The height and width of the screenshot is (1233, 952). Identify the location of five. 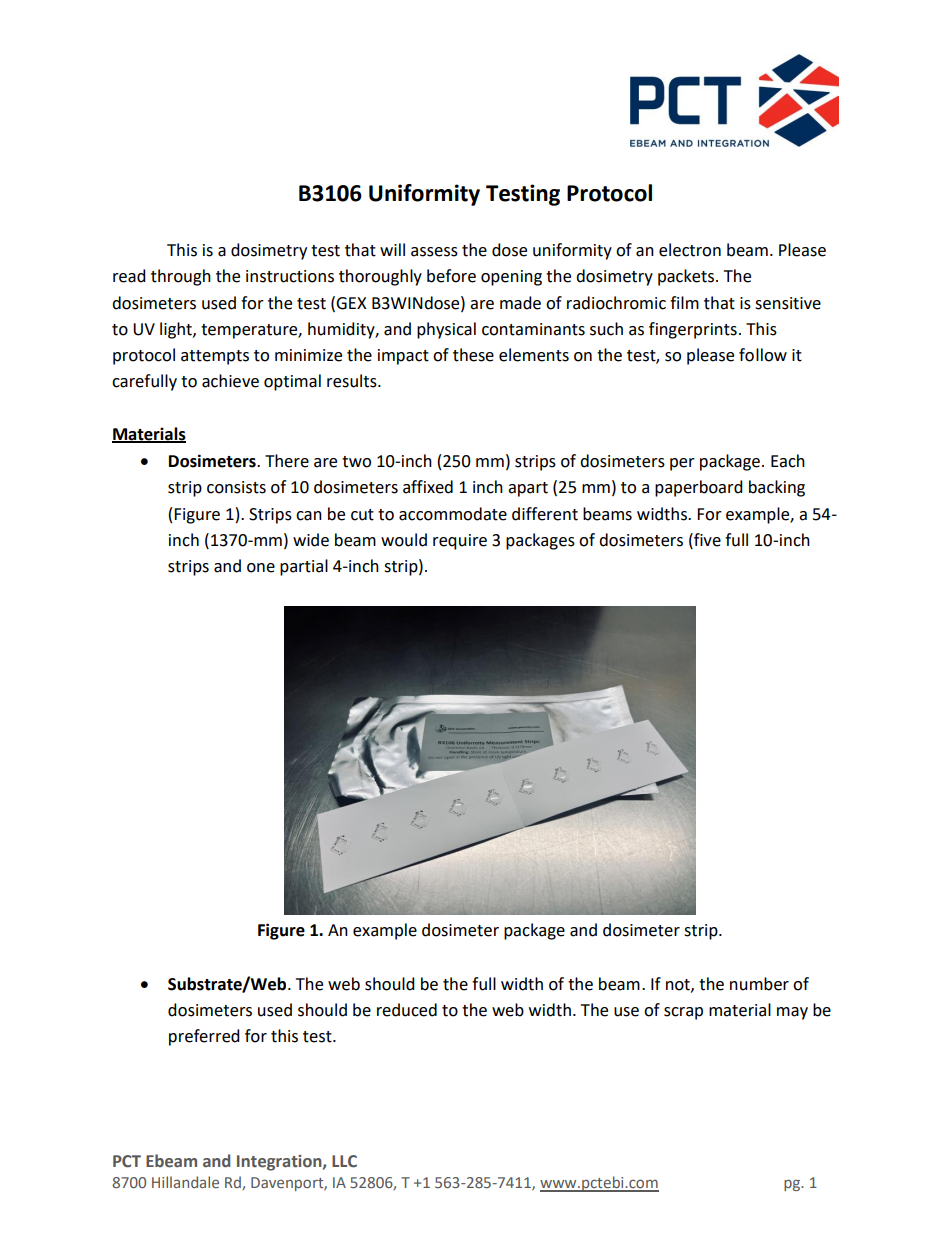
(706, 540).
